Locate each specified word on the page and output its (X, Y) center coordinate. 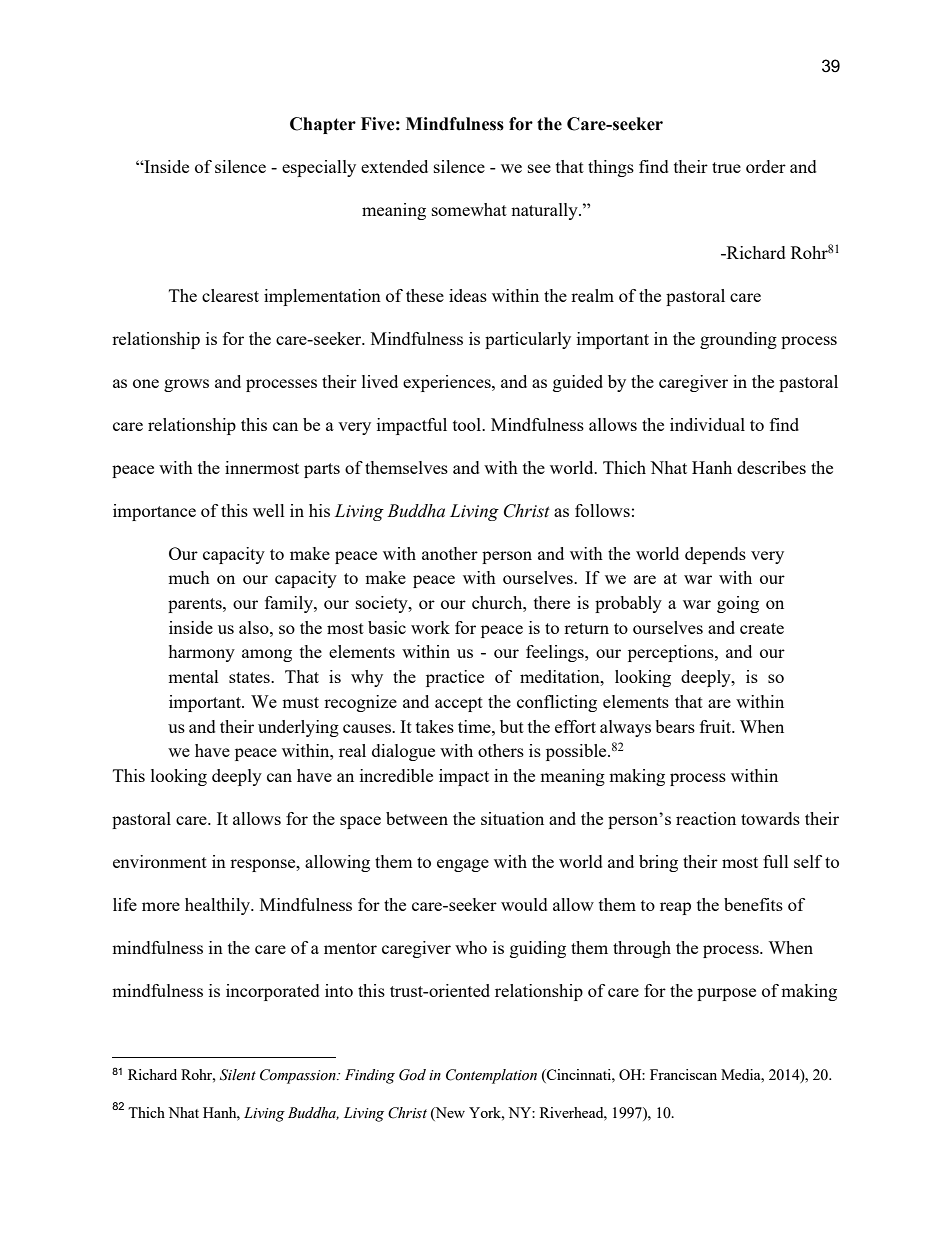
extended (394, 166)
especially (319, 168)
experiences (448, 383)
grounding (738, 340)
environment (160, 861)
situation (512, 818)
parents (196, 605)
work (430, 627)
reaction (706, 818)
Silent (238, 1075)
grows (186, 385)
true (726, 167)
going (738, 604)
